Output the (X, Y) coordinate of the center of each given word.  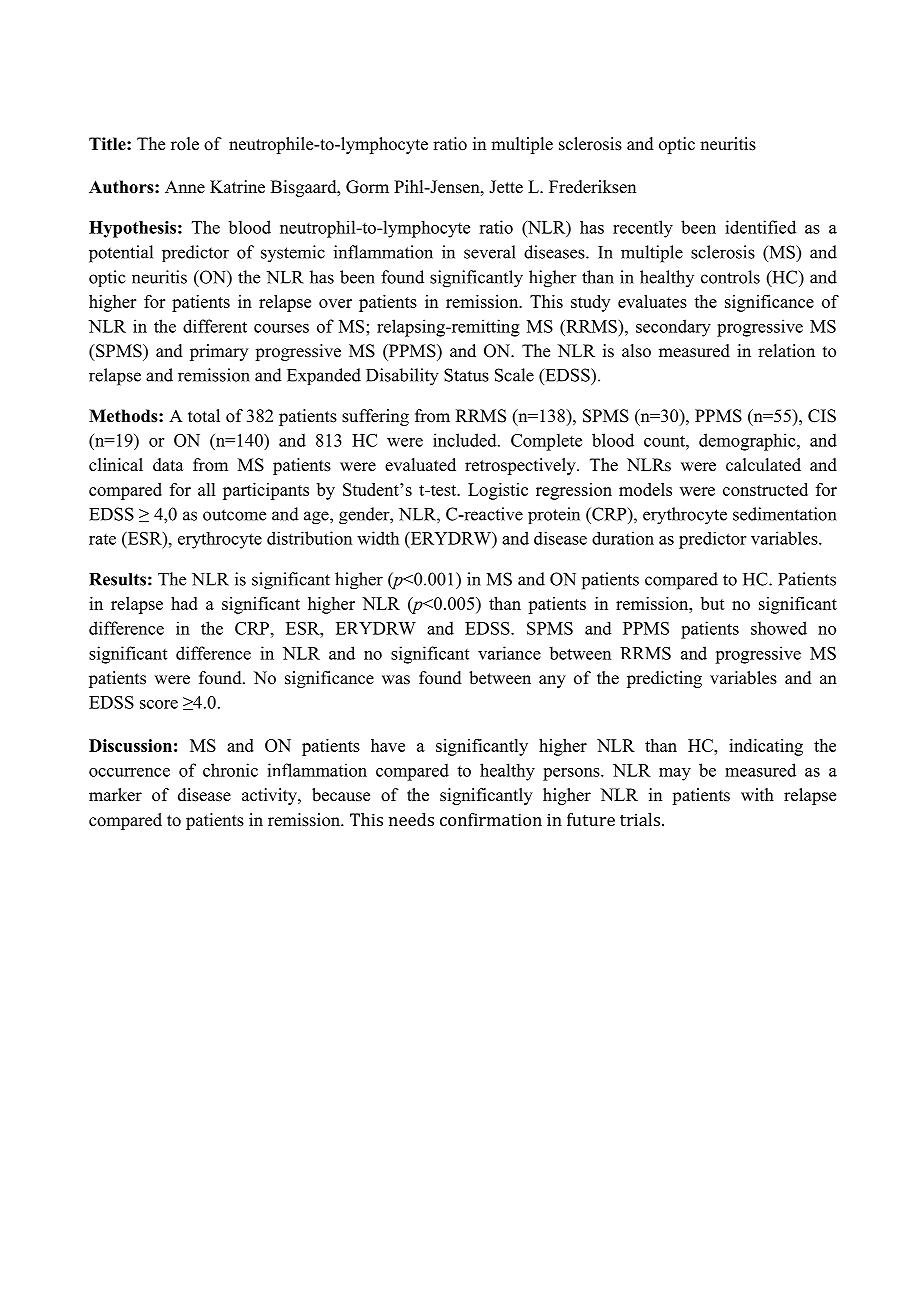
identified (760, 227)
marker (115, 795)
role (185, 144)
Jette (506, 187)
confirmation (491, 819)
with (757, 794)
